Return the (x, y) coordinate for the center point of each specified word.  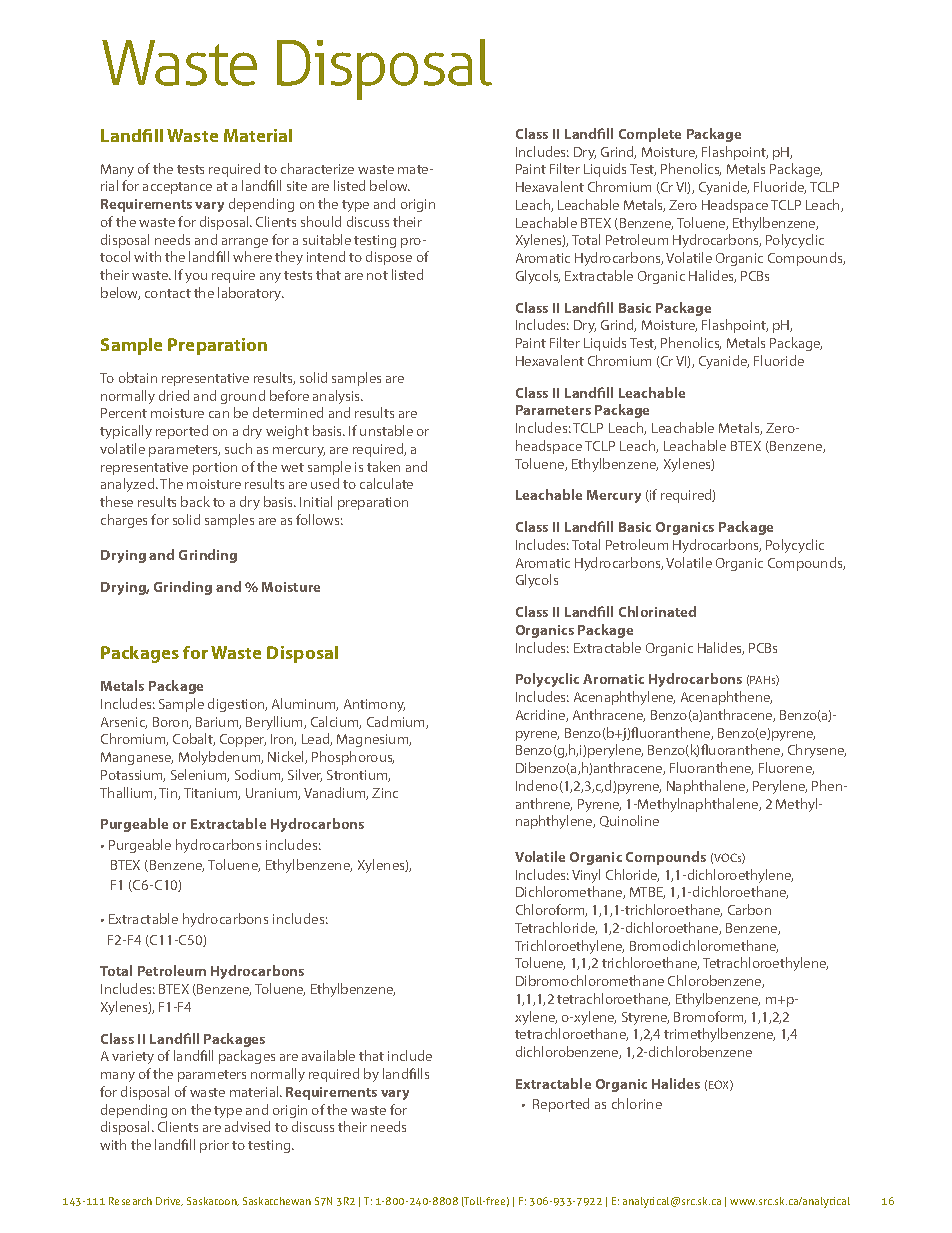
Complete (650, 135)
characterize (317, 168)
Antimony (374, 705)
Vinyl (586, 876)
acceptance (177, 188)
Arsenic (124, 723)
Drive (169, 1201)
